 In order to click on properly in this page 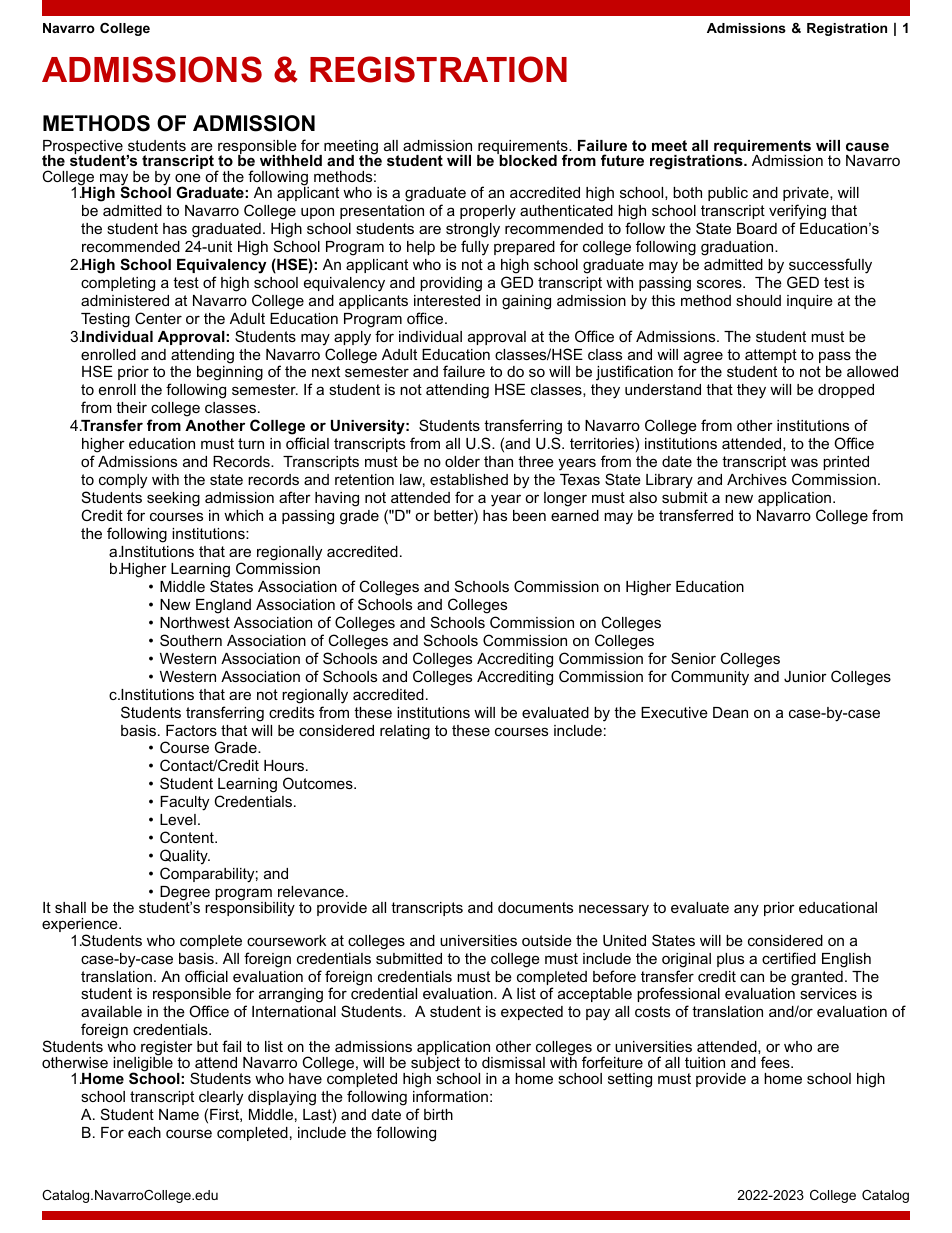, I will do `click(488, 212)`.
